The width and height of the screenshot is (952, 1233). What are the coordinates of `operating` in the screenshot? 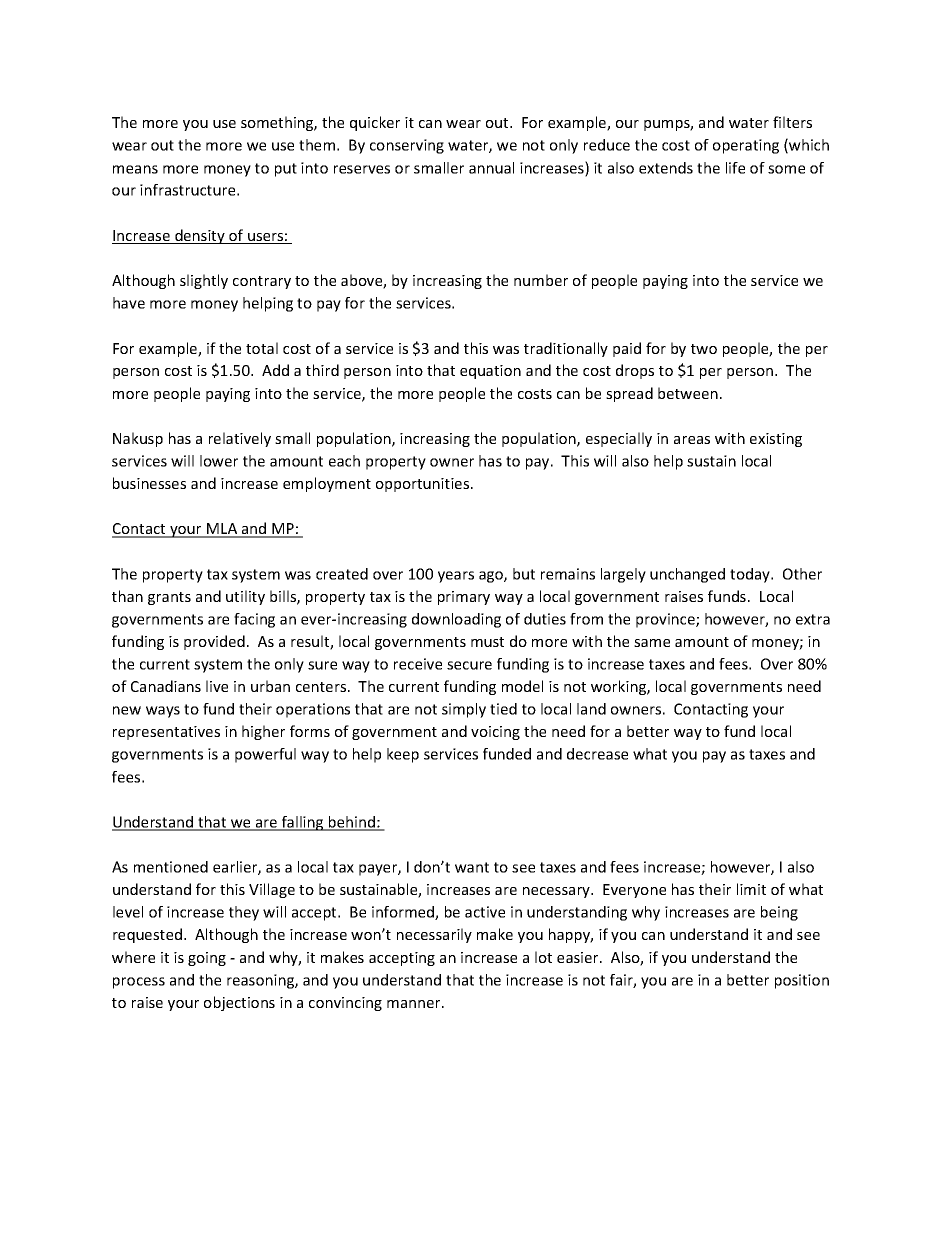 It's located at (746, 146).
